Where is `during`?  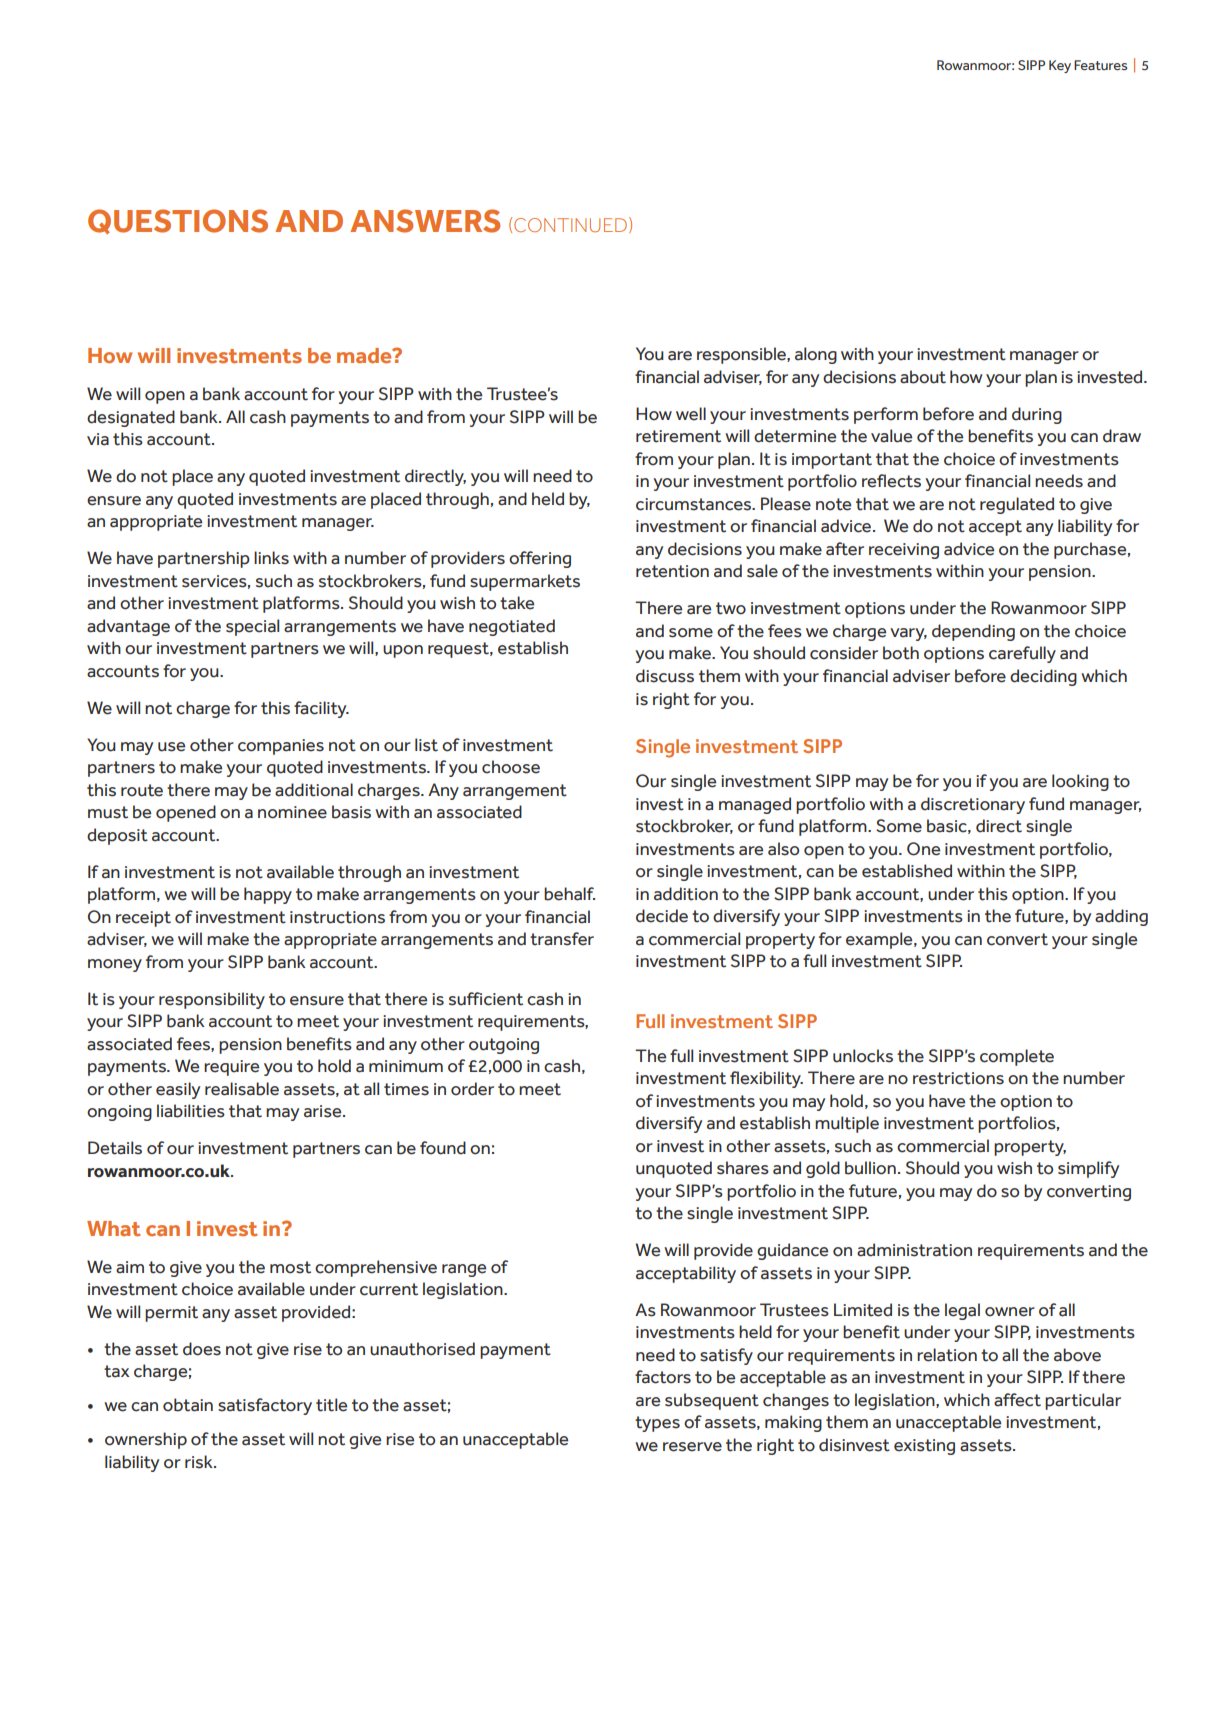
during is located at coordinates (1037, 415).
